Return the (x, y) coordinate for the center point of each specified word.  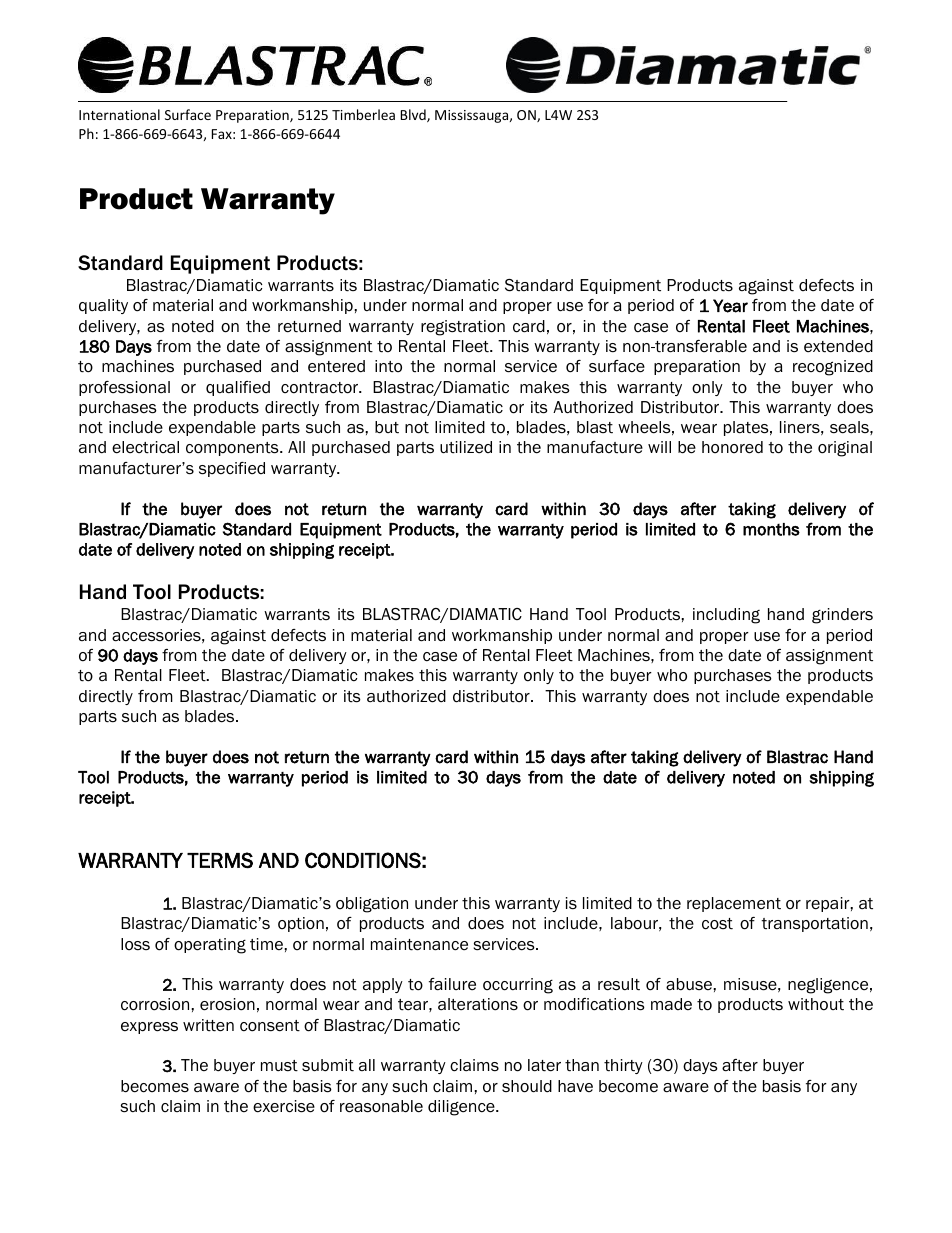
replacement (734, 904)
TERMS (220, 860)
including (726, 616)
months (771, 529)
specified (232, 469)
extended (838, 346)
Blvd (414, 115)
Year (730, 306)
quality (103, 306)
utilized (466, 447)
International (119, 114)
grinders (842, 616)
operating (210, 946)
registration (463, 328)
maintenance (419, 944)
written (208, 1025)
